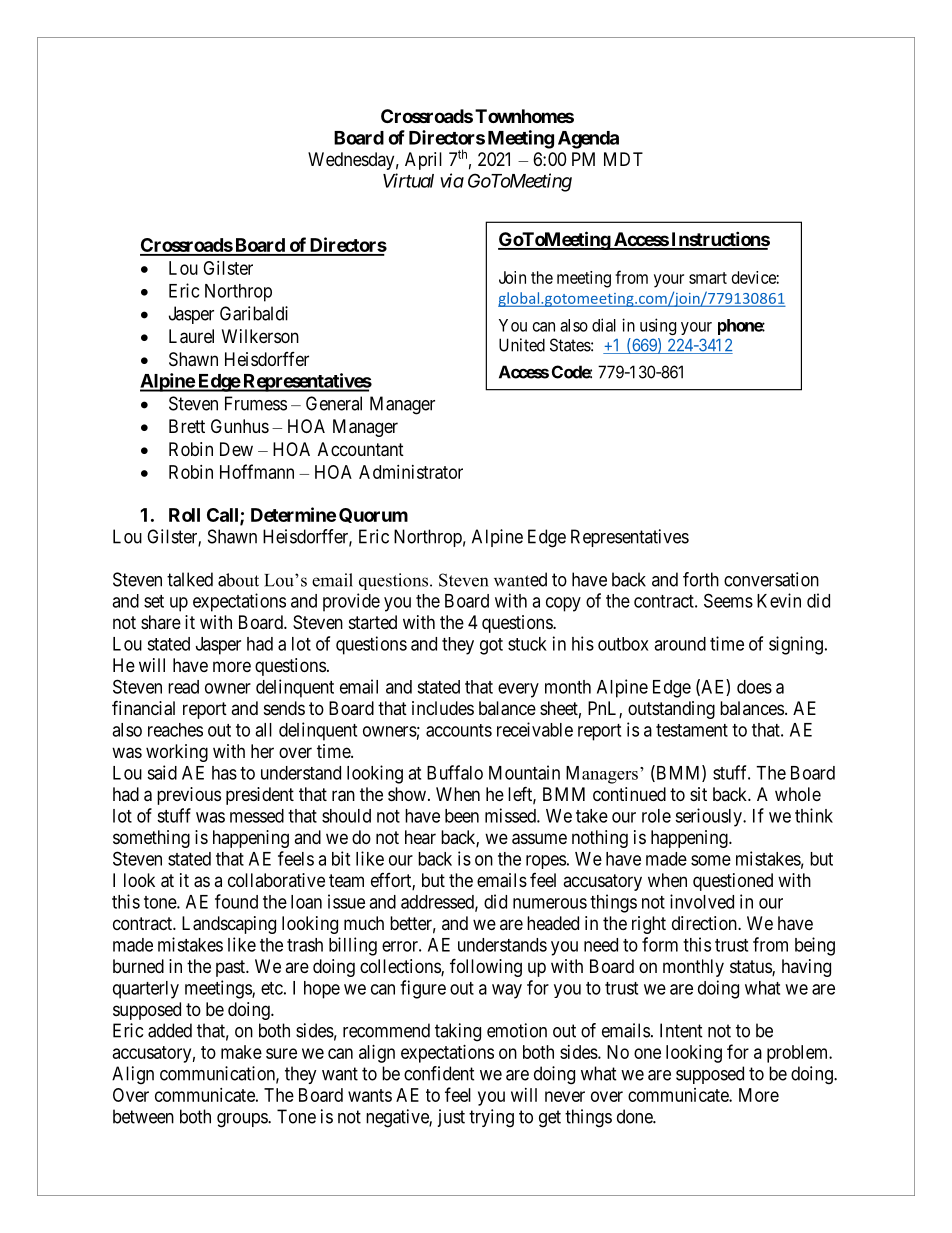 This screenshot has width=952, height=1233. I want to click on questioned, so click(733, 882).
